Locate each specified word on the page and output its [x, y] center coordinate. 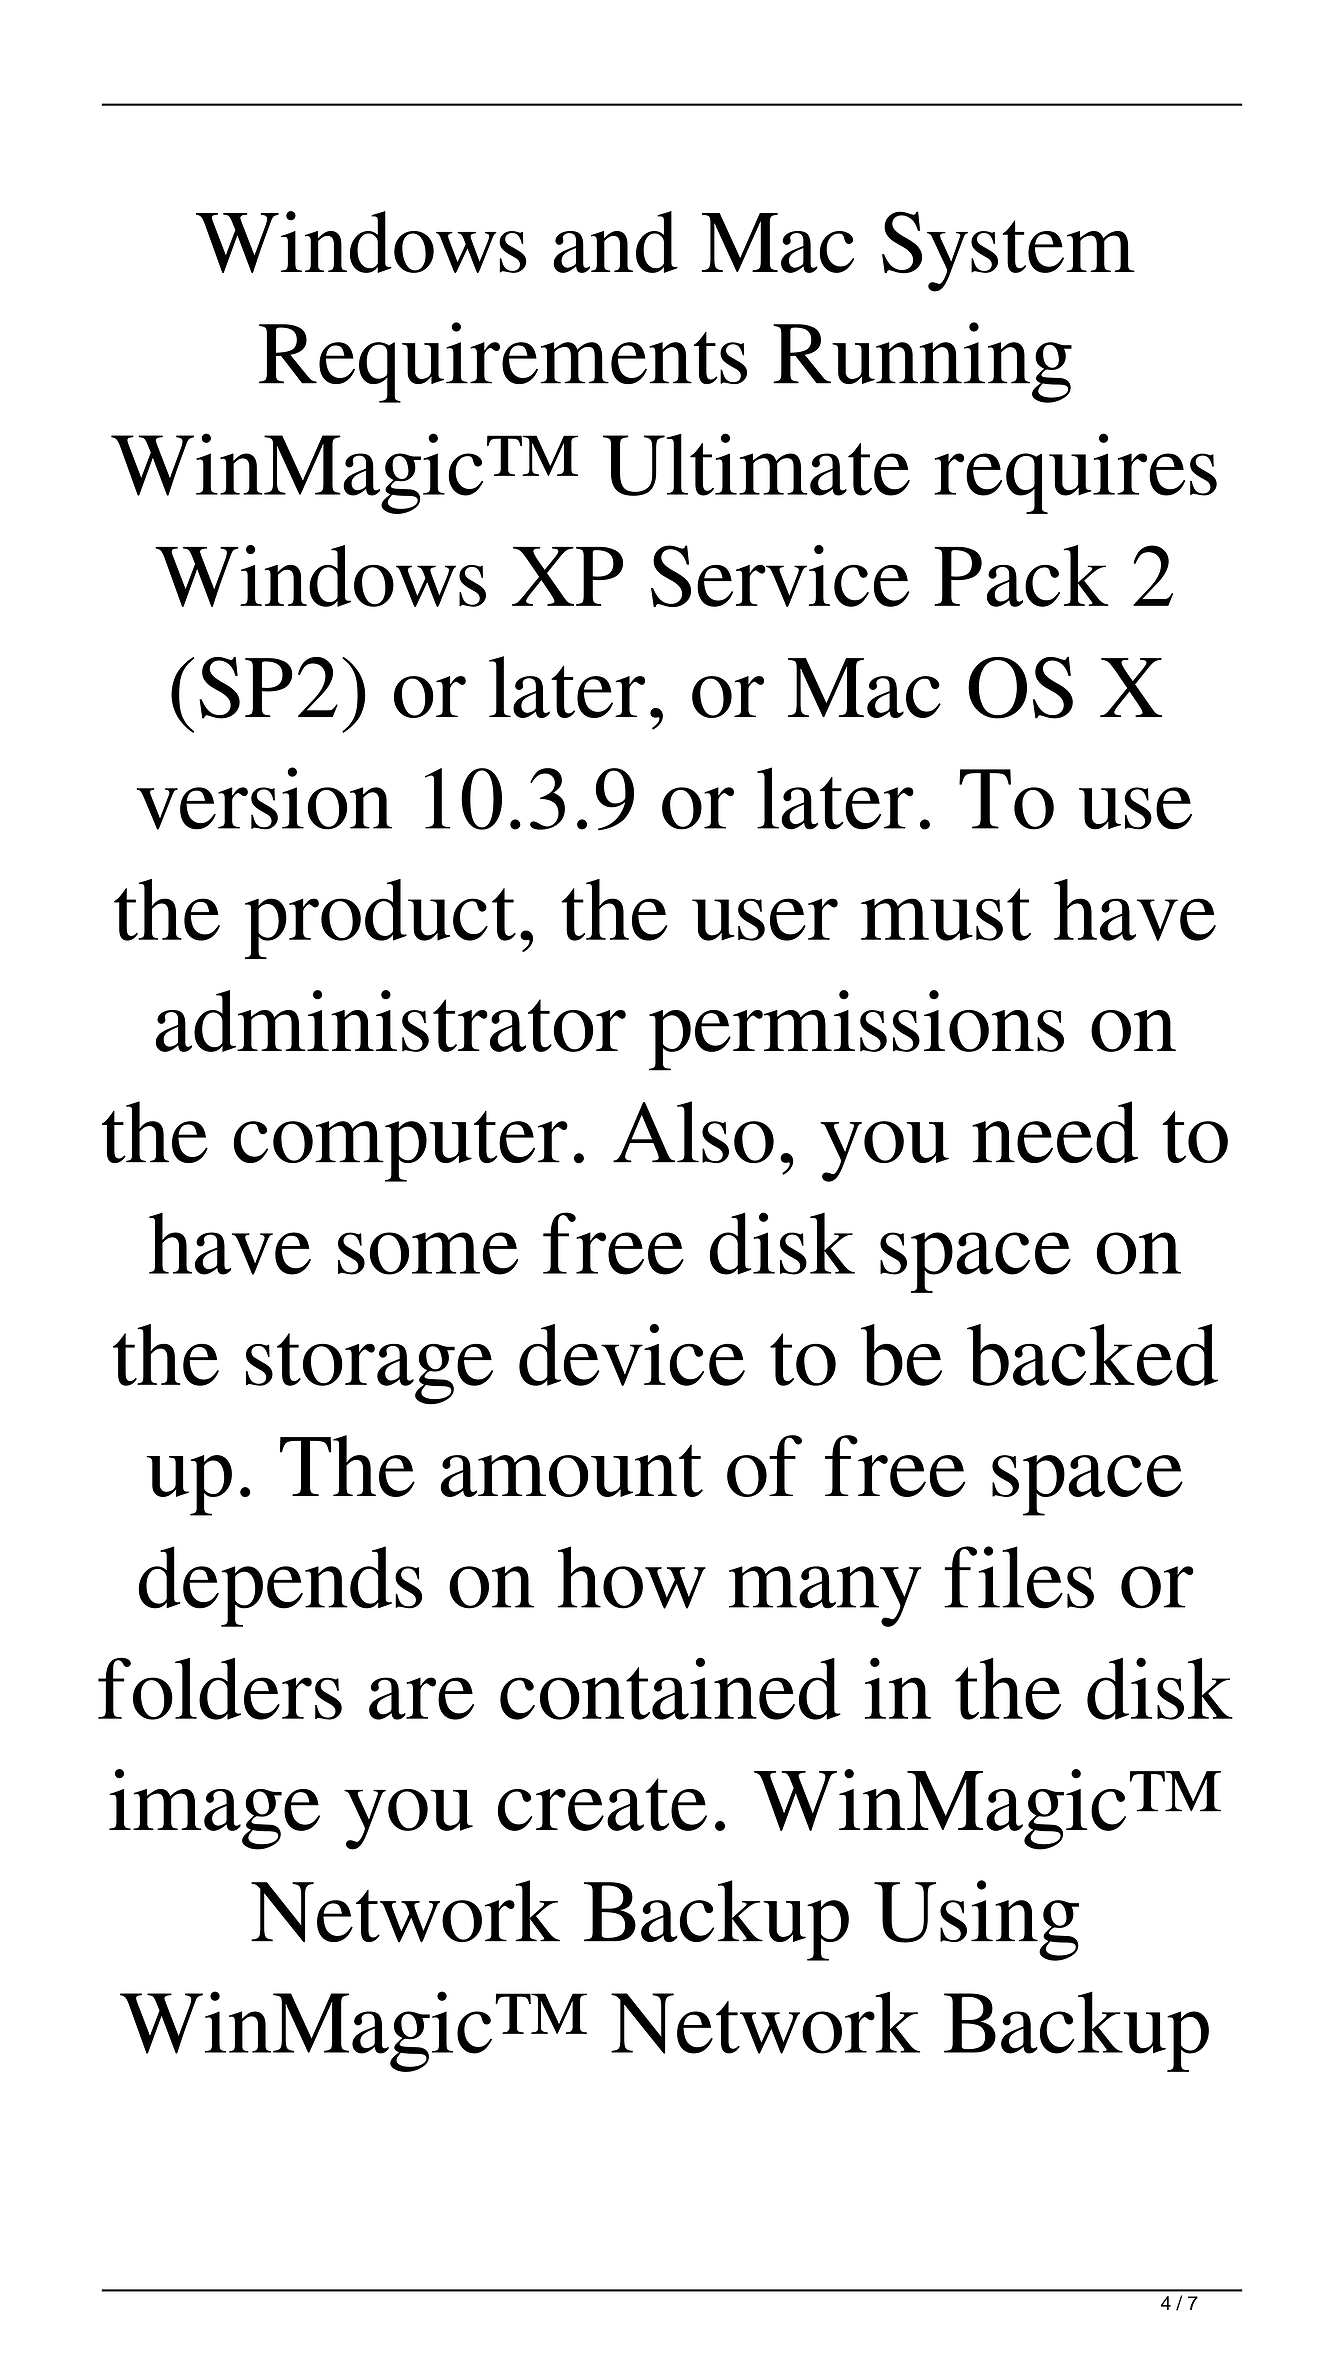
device [632, 1355]
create [602, 1804]
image [214, 1809]
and [615, 242]
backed [1092, 1355]
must [946, 914]
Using [976, 1920]
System [1008, 251]
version [264, 798]
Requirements [503, 362]
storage [369, 1369]
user [765, 919]
